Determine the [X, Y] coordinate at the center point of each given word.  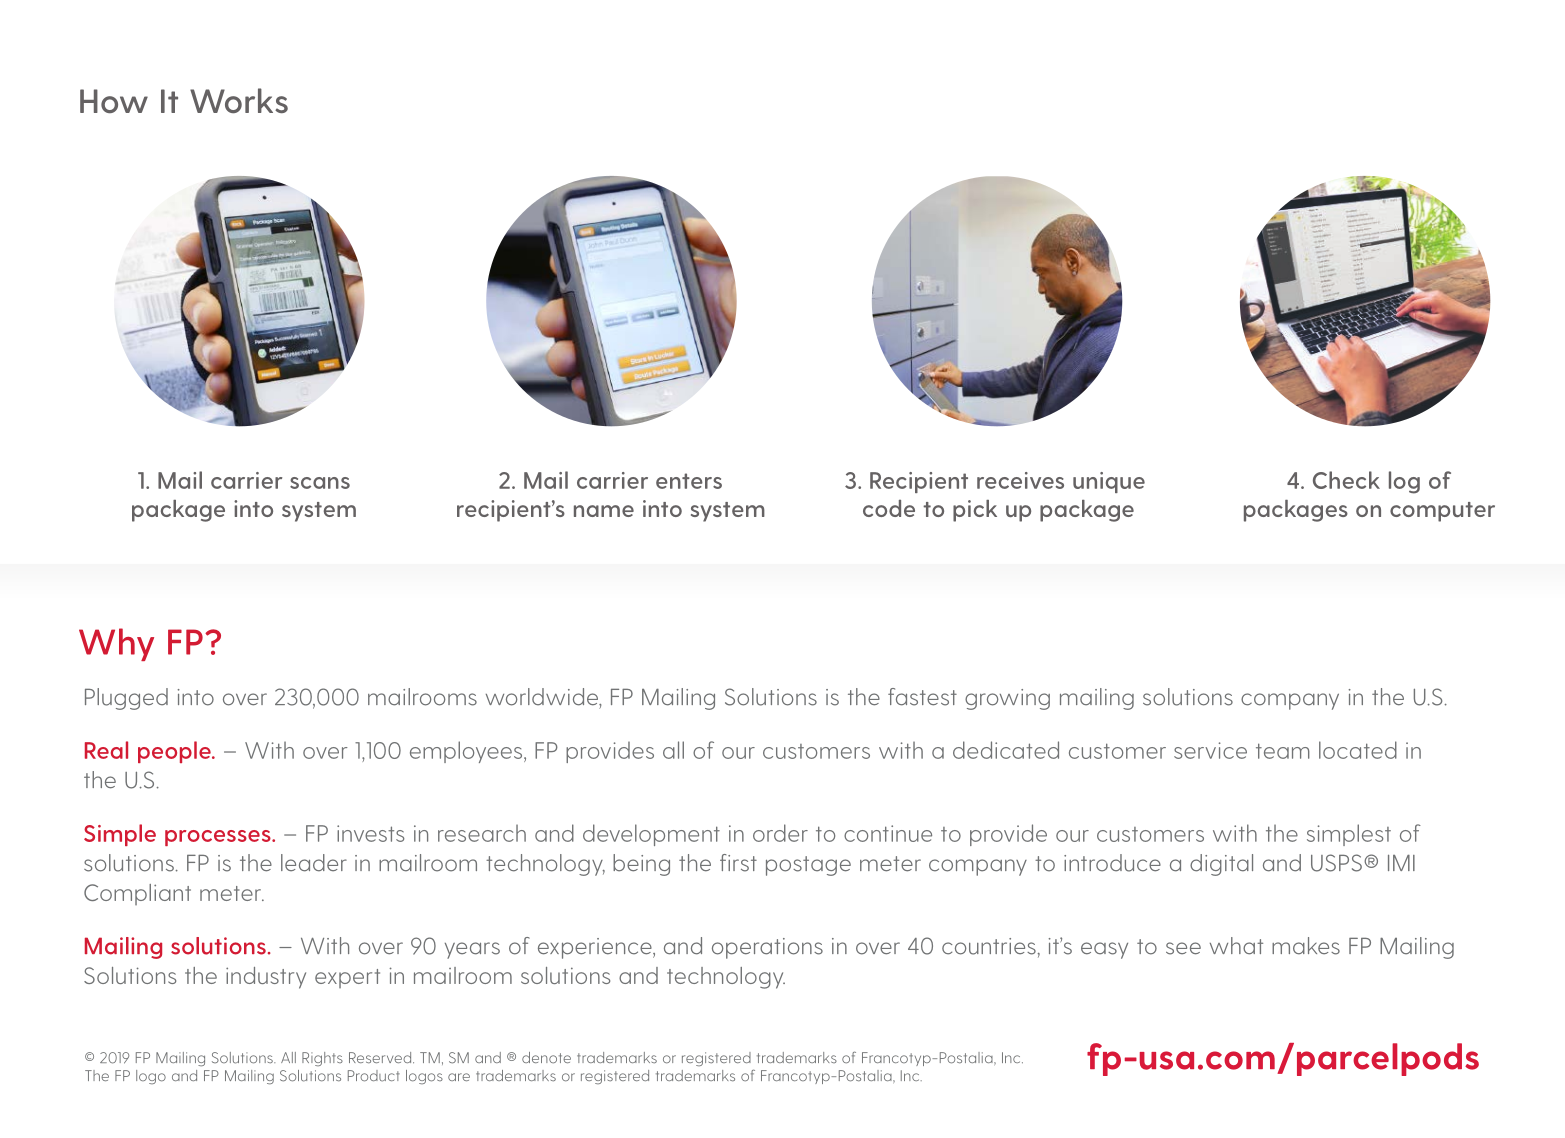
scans [320, 483]
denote [546, 1057]
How [114, 101]
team [1283, 751]
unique [1109, 482]
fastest [922, 697]
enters [689, 481]
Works [239, 100]
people [175, 752]
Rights [322, 1059]
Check [1346, 480]
